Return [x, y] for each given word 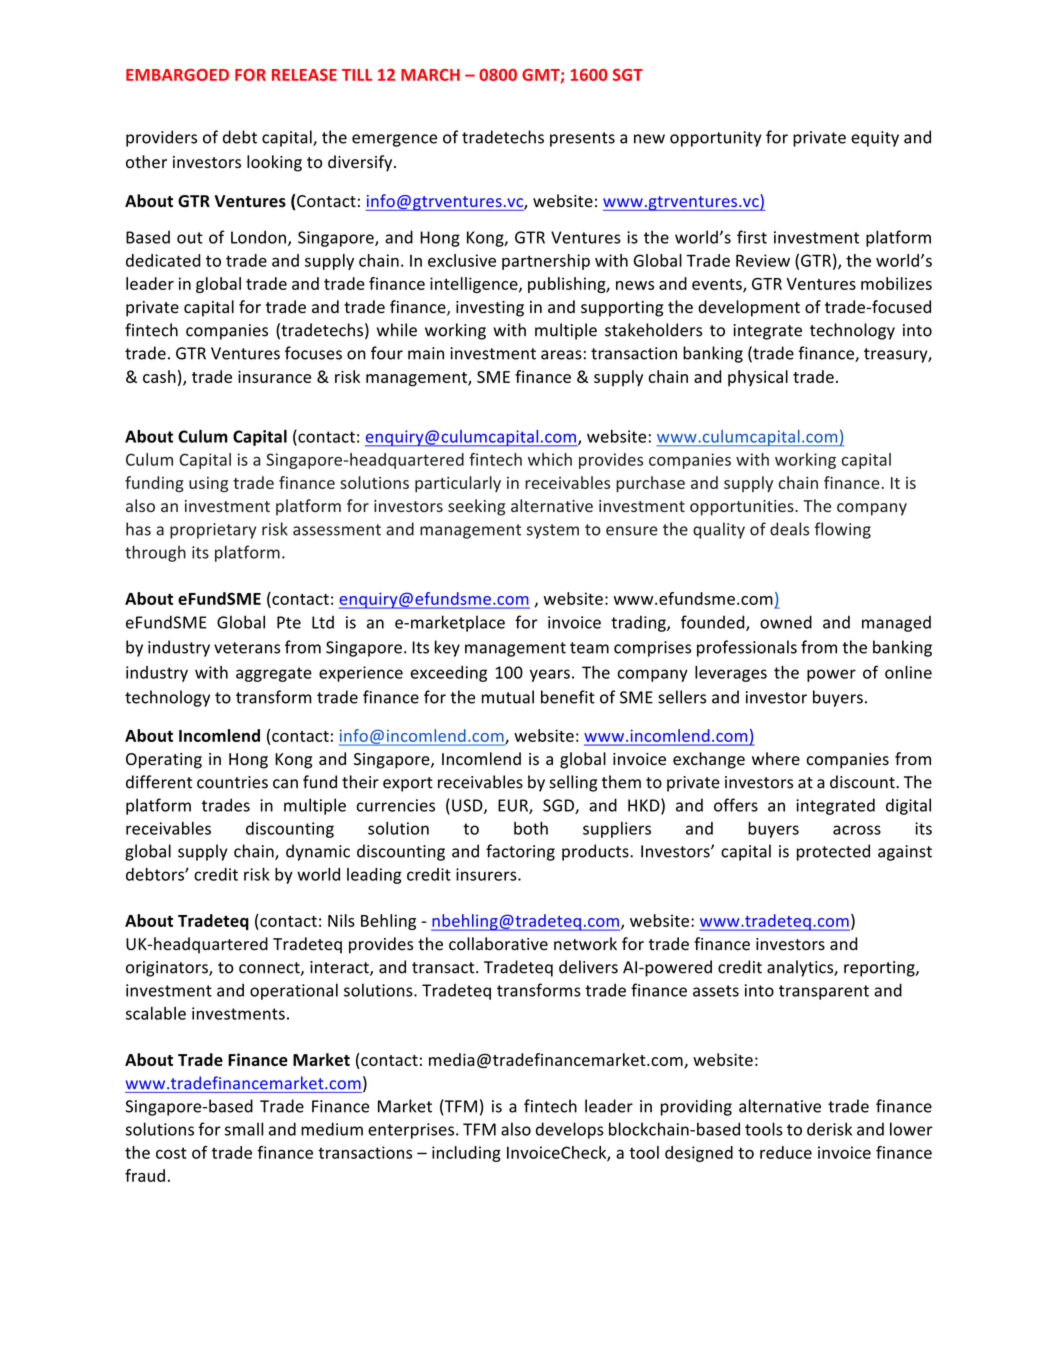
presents [582, 139]
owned [786, 622]
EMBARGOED [177, 75]
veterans [247, 648]
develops [570, 1130]
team [589, 648]
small [244, 1129]
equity [875, 139]
